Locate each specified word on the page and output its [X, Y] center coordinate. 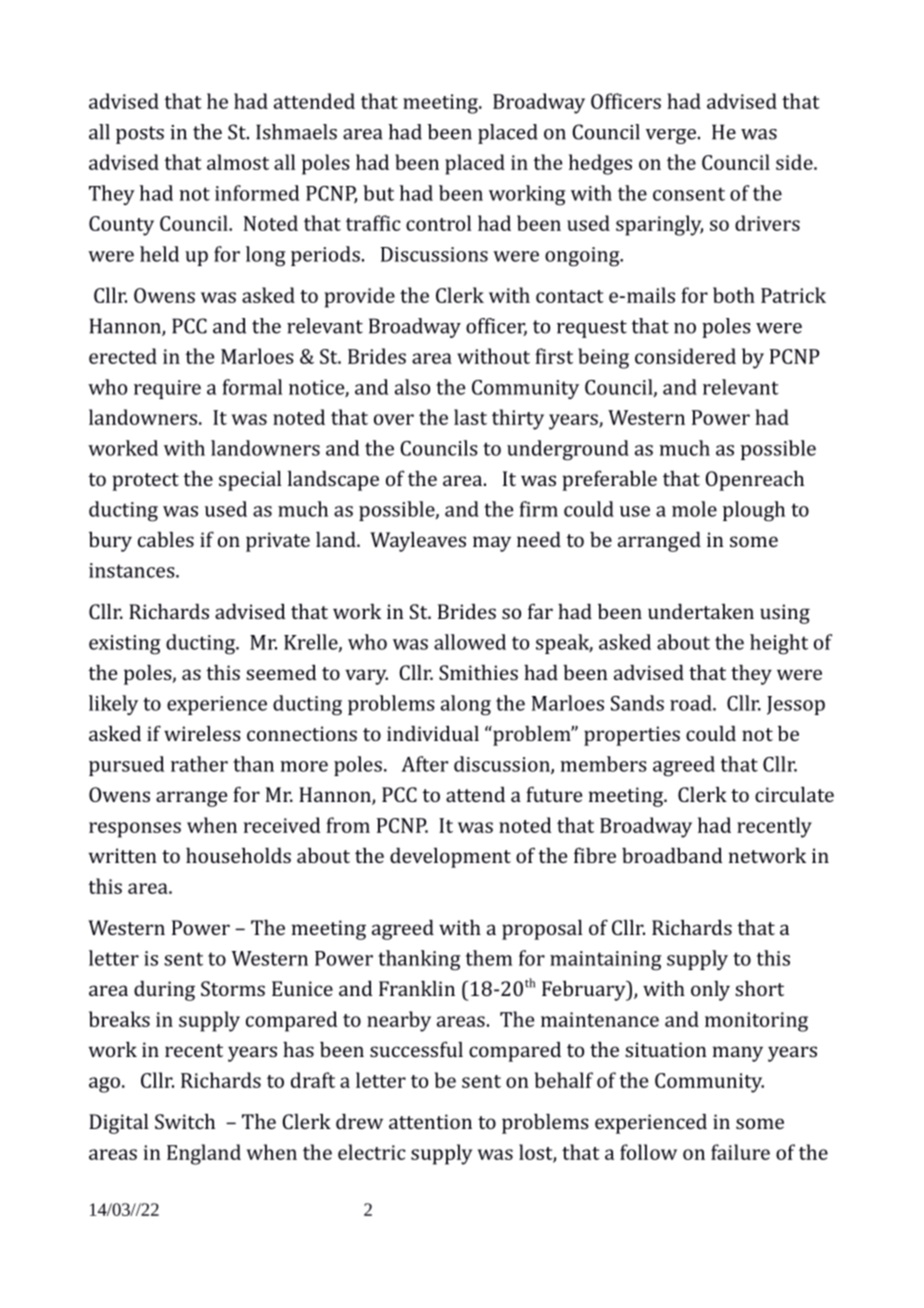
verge [671, 136]
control [438, 223]
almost [238, 162]
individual [433, 733]
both [734, 295]
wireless [202, 733]
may [492, 544]
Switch [185, 1121]
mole [694, 509]
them [489, 958]
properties [632, 736]
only [710, 991]
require [167, 389]
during [164, 991]
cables [166, 539]
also [412, 387]
